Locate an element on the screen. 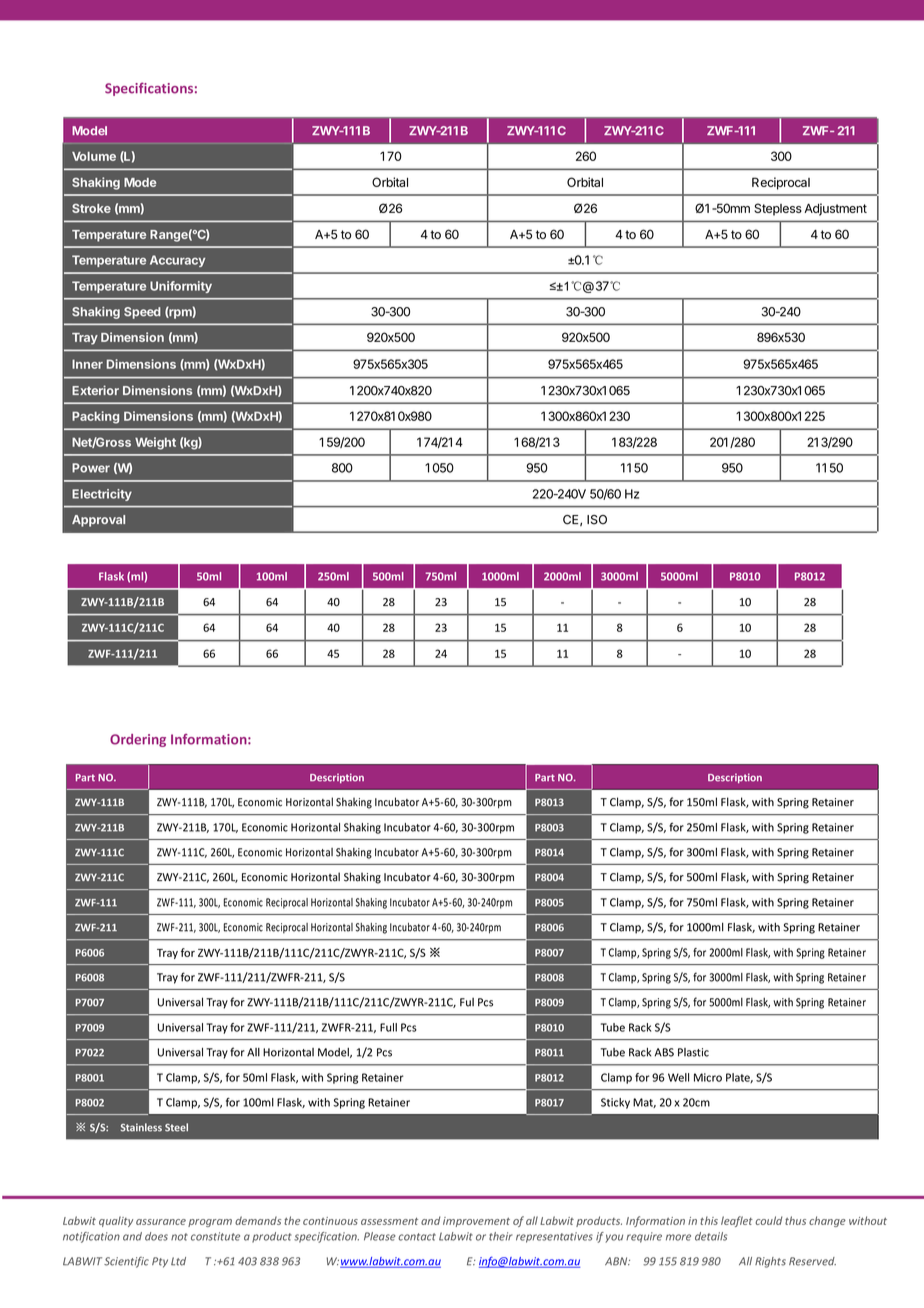 This screenshot has height=1308, width=924. Adjustment is located at coordinates (835, 209).
